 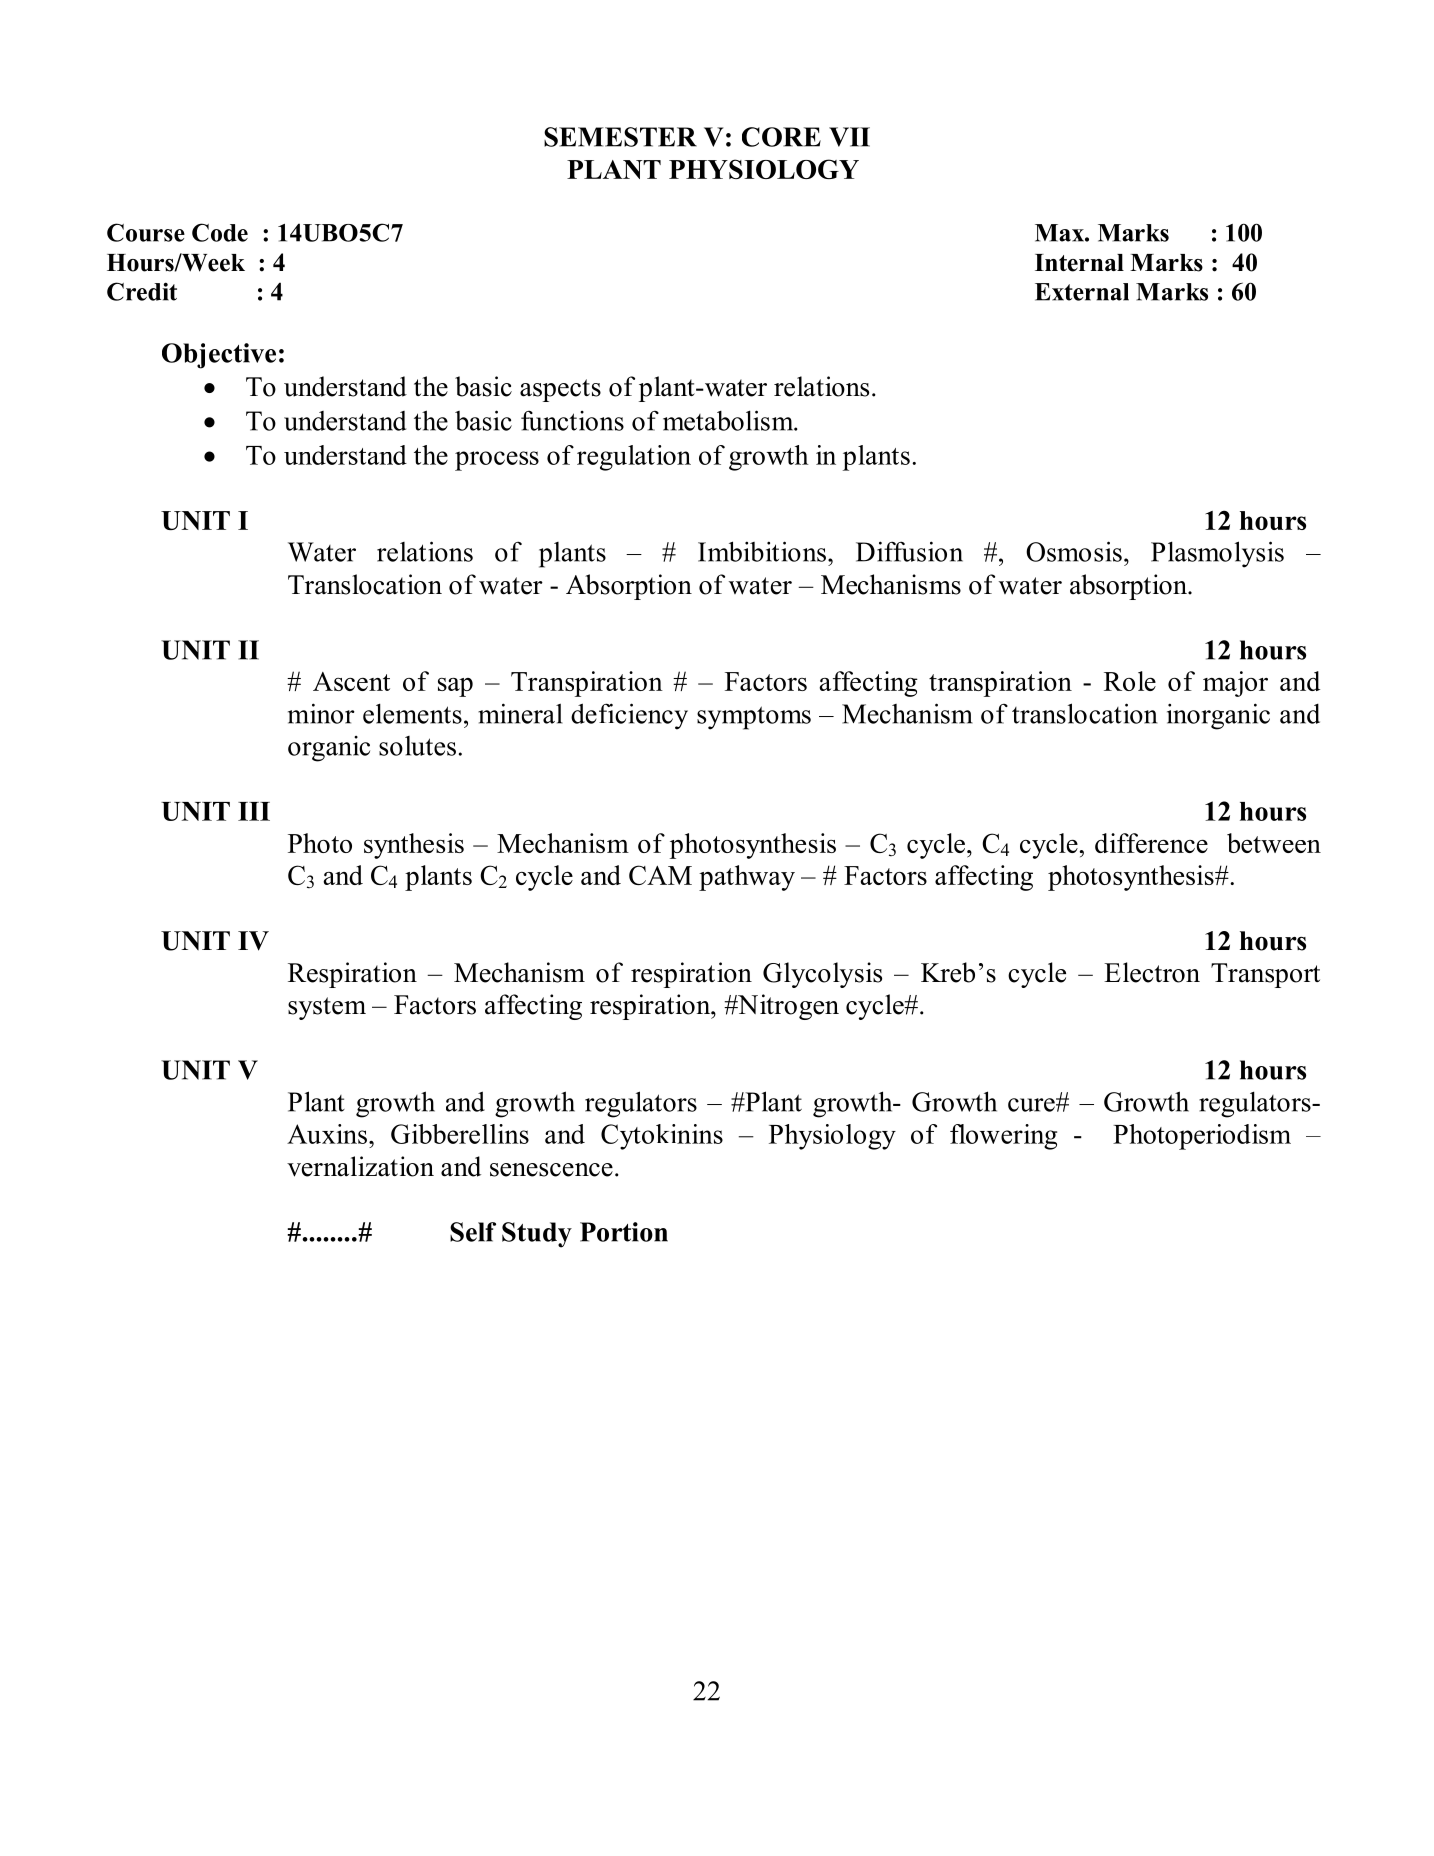 I want to click on Portion, so click(x=624, y=1232).
